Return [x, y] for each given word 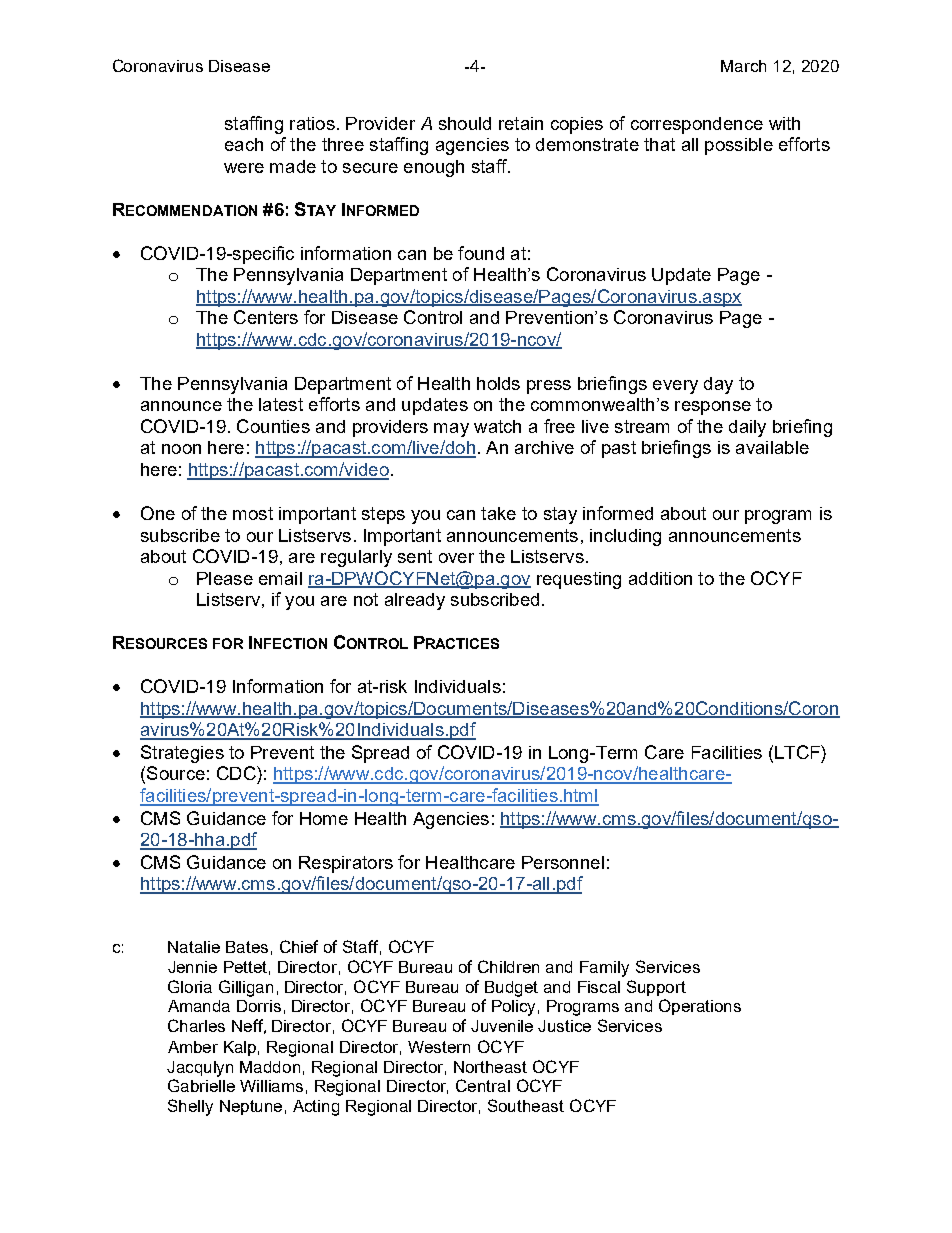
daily [747, 428]
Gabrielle [201, 1085]
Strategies [182, 754]
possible [739, 146]
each [244, 144]
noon [181, 449]
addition [660, 578]
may [451, 430]
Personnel [563, 862]
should [465, 123]
